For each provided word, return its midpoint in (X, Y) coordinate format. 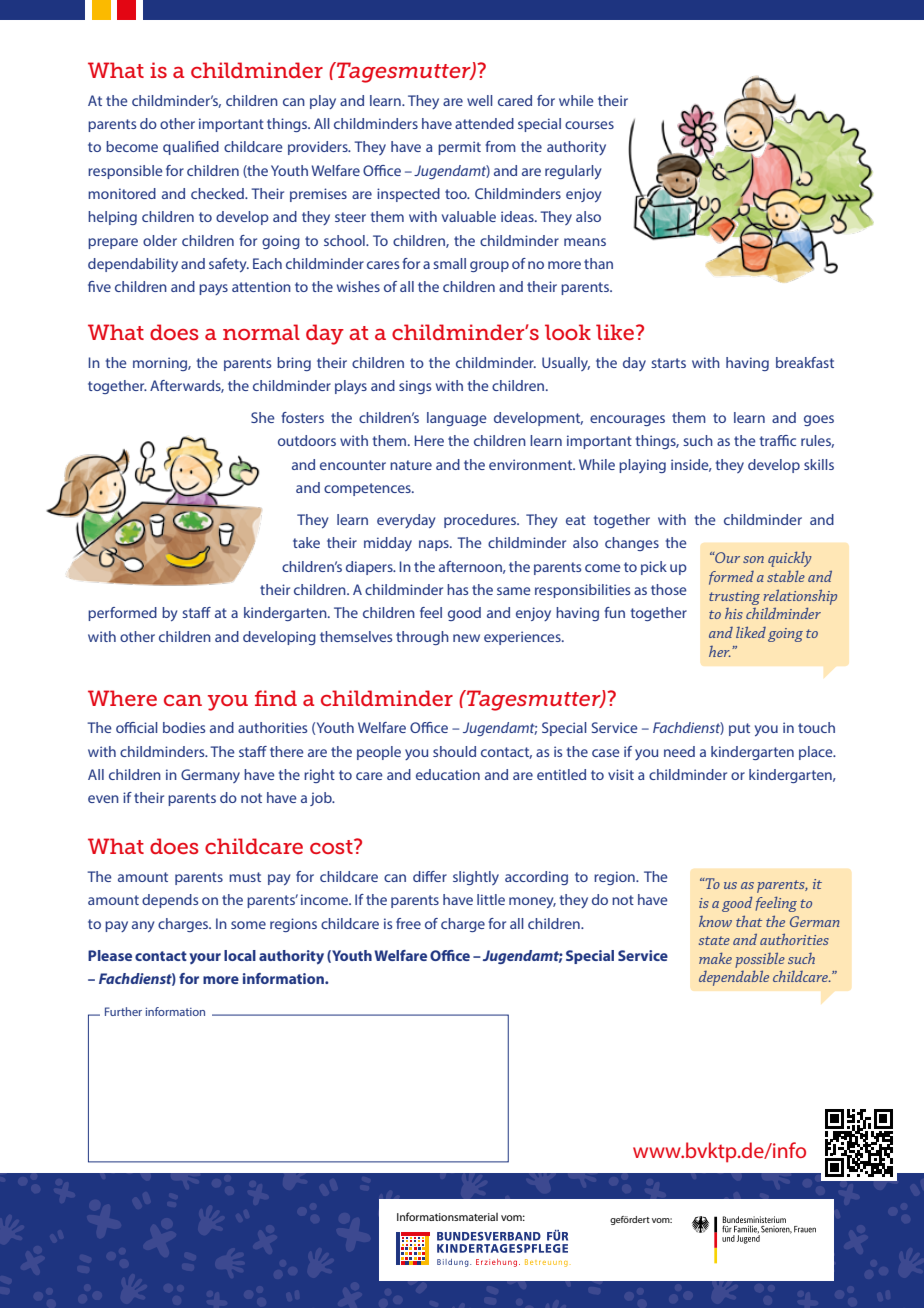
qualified (191, 148)
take (306, 542)
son (753, 559)
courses (589, 125)
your (205, 958)
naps (435, 545)
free (408, 923)
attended (484, 123)
